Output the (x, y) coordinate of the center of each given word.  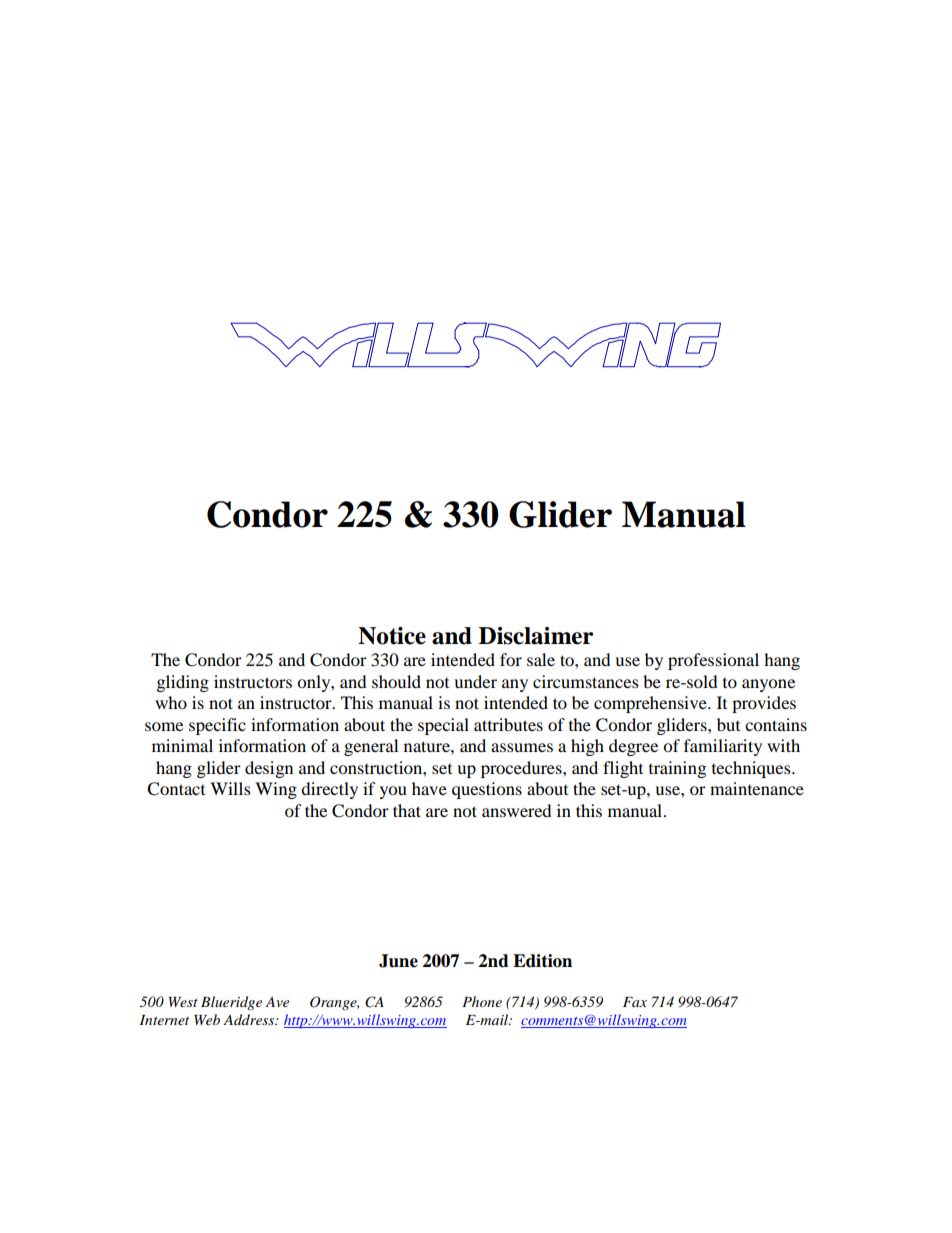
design (269, 769)
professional (713, 661)
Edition (542, 961)
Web (207, 1019)
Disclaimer (536, 636)
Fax (635, 1002)
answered (516, 810)
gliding (182, 683)
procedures (522, 769)
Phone (482, 1001)
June (398, 961)
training (677, 769)
